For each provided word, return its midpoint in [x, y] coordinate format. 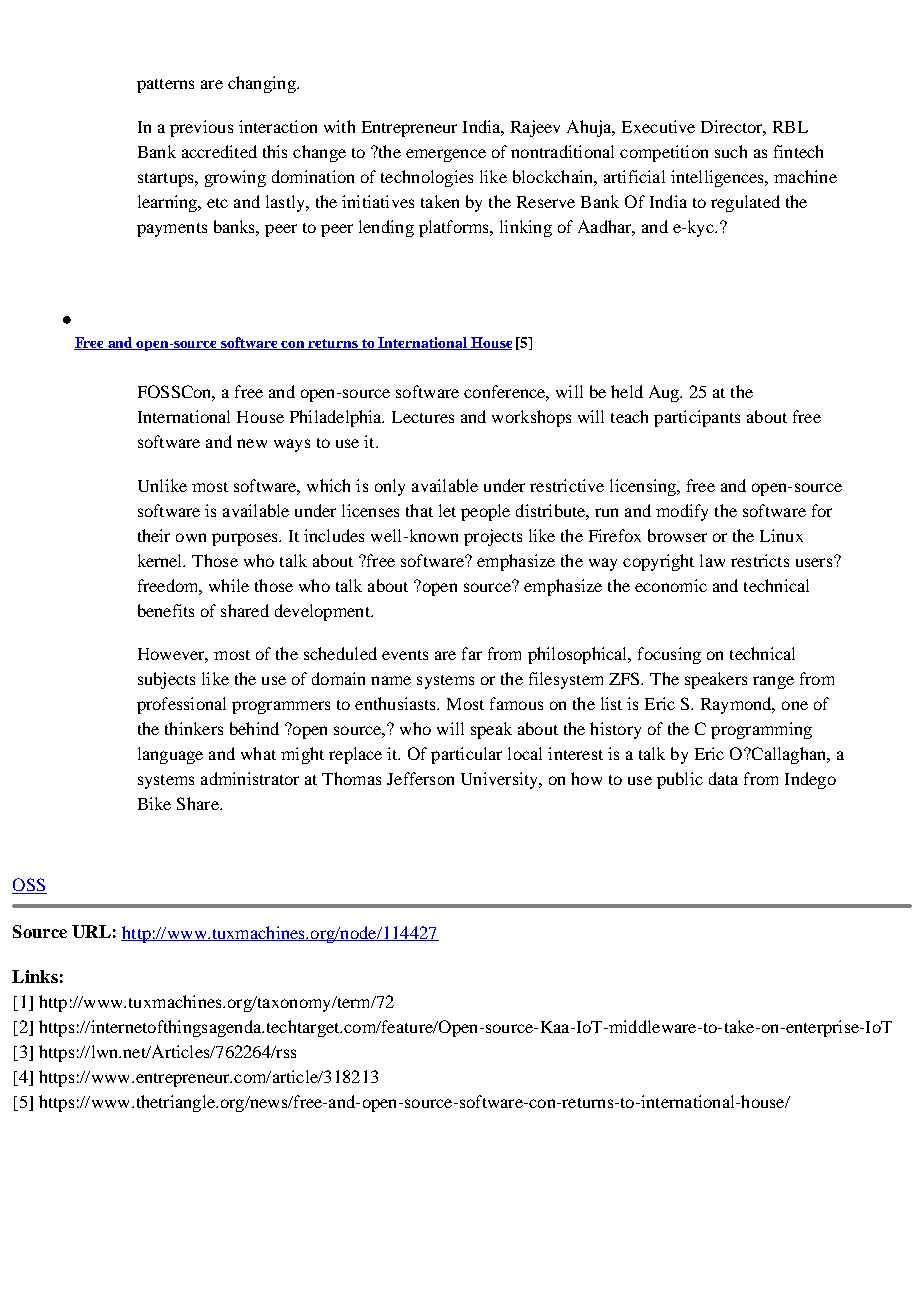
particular [466, 755]
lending [386, 228]
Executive [658, 126]
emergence [446, 155]
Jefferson [420, 778]
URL [91, 931]
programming [761, 730]
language [170, 755]
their [154, 535]
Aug [665, 393]
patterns [165, 86]
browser [677, 535]
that [419, 510]
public [680, 780]
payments [172, 230]
